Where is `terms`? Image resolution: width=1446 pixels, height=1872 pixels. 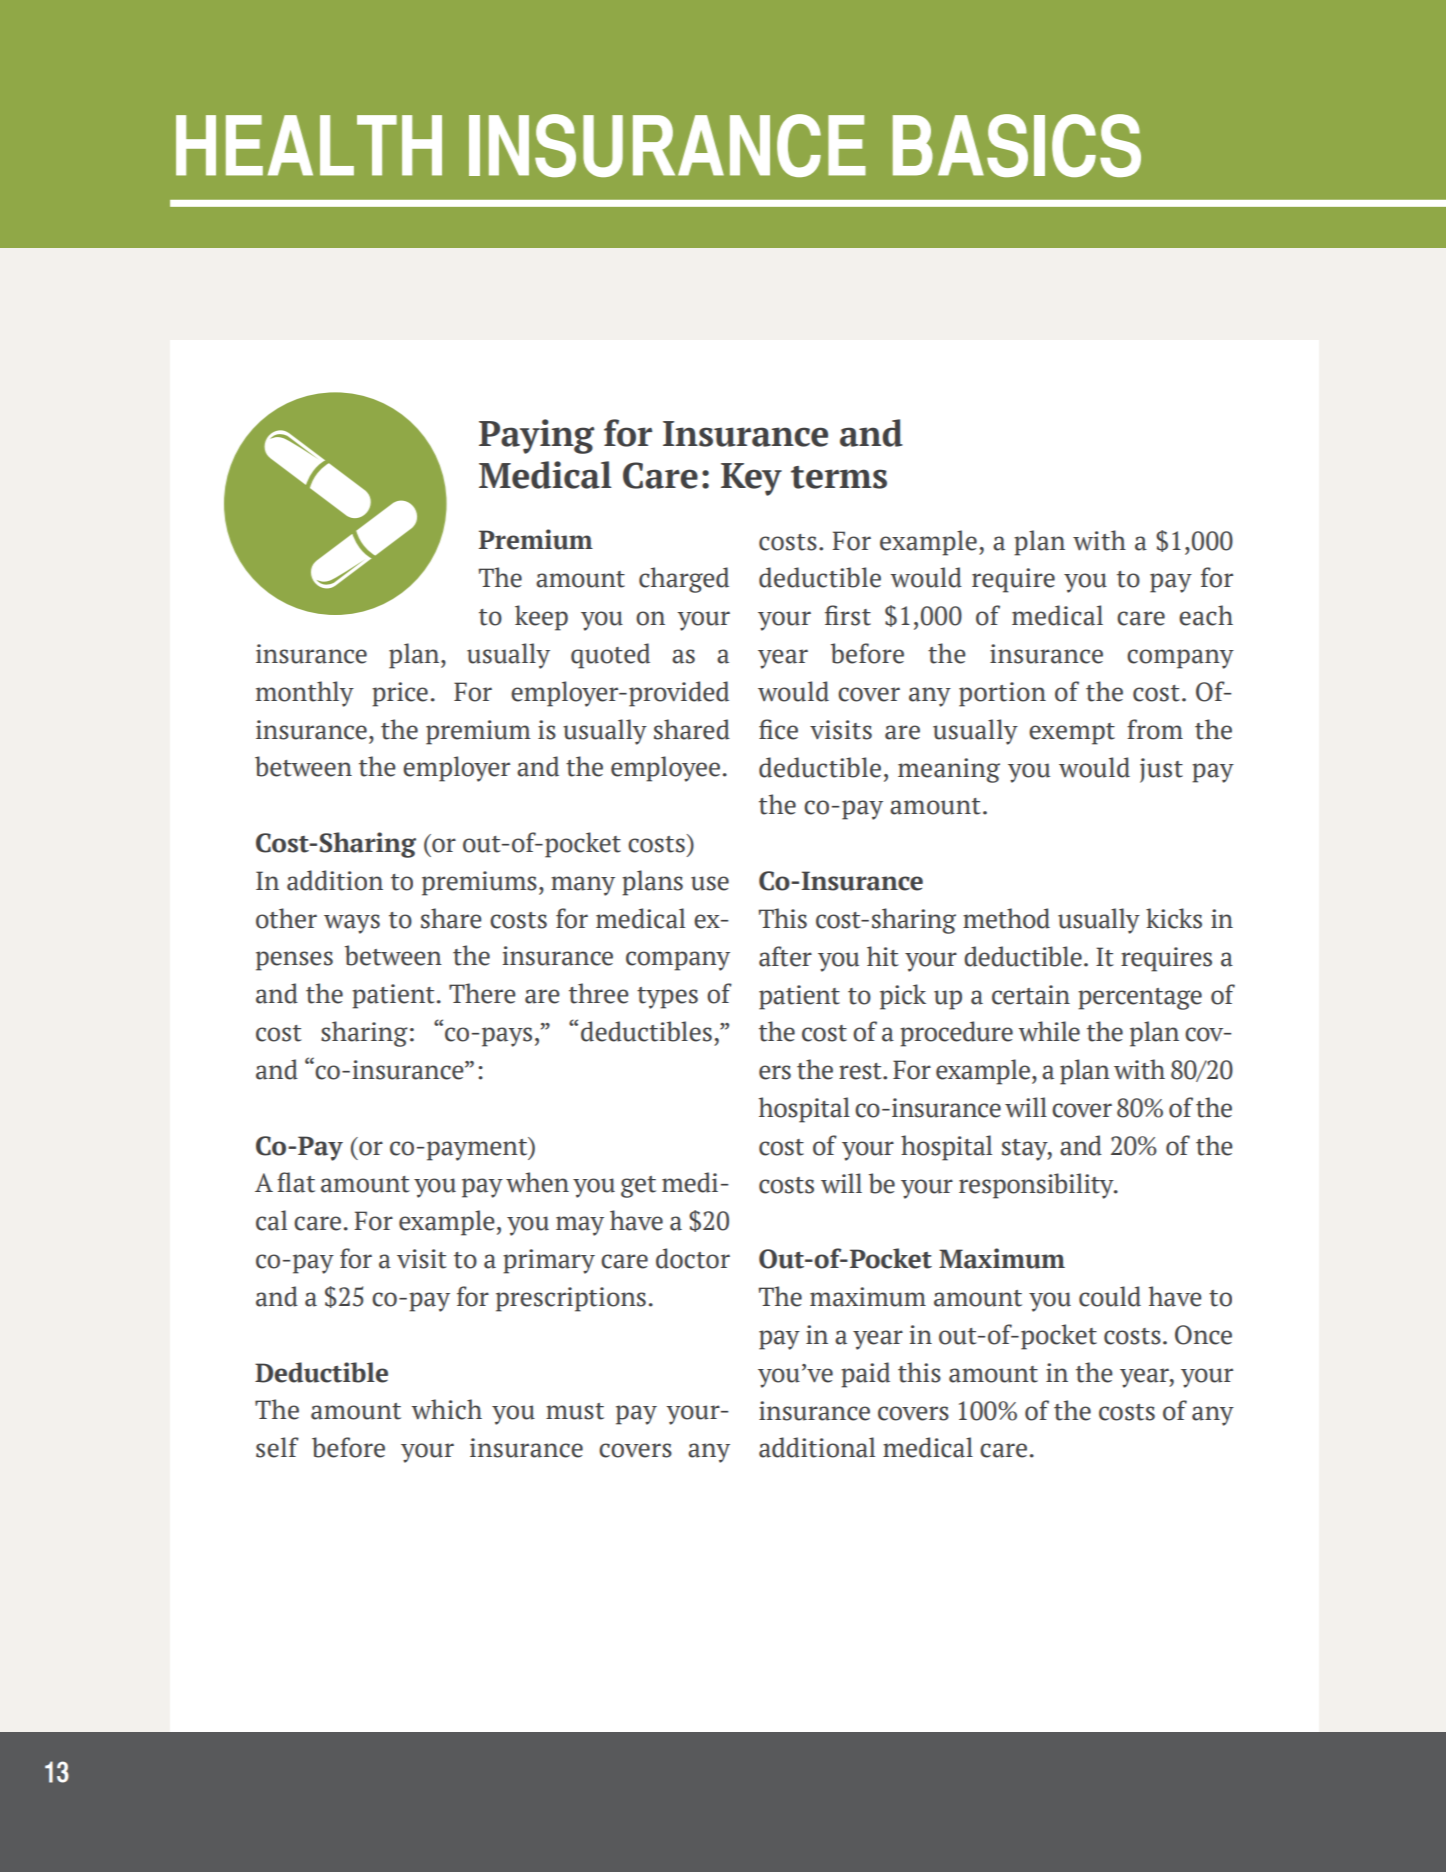
terms is located at coordinates (839, 477).
